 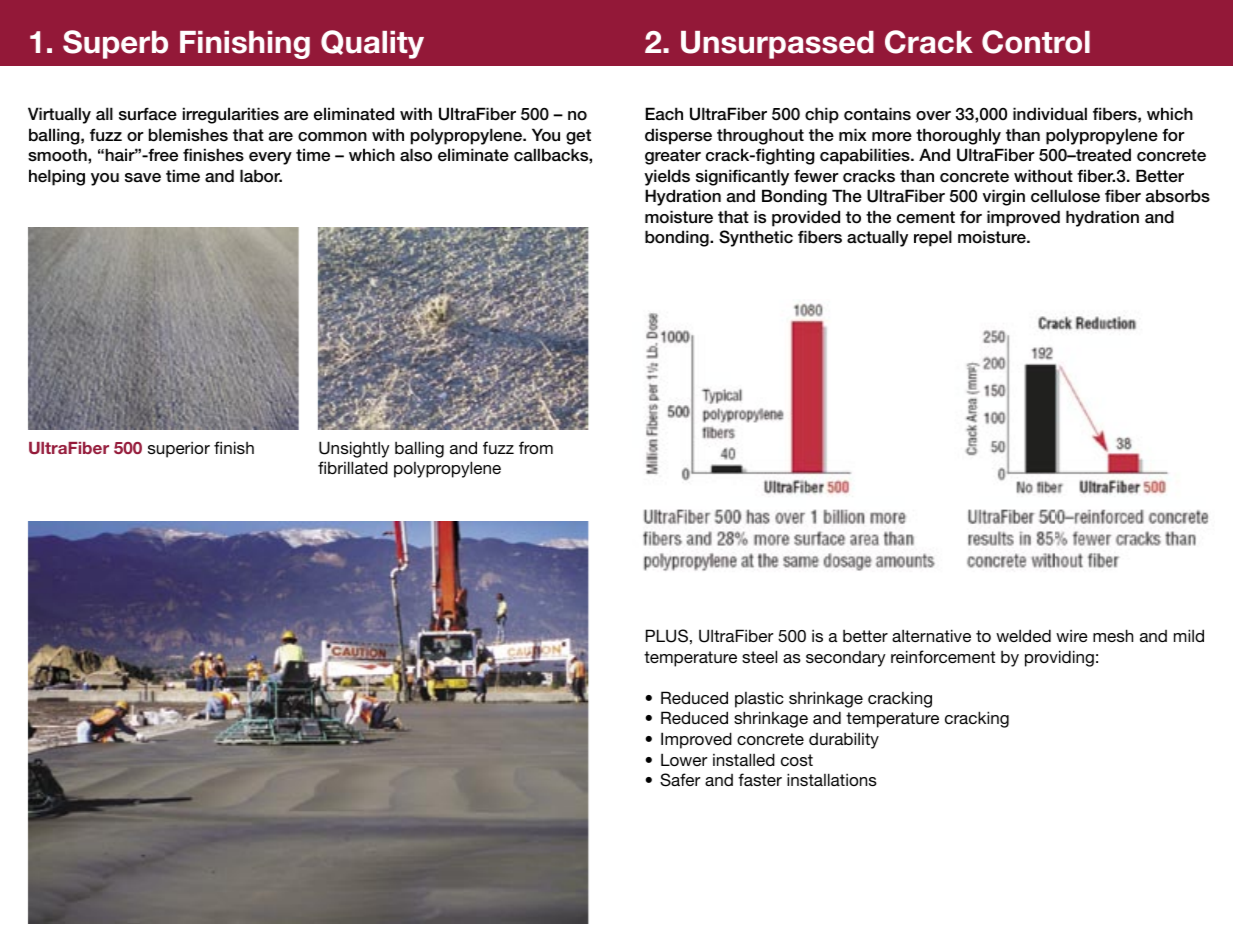 I want to click on from, so click(x=536, y=447).
